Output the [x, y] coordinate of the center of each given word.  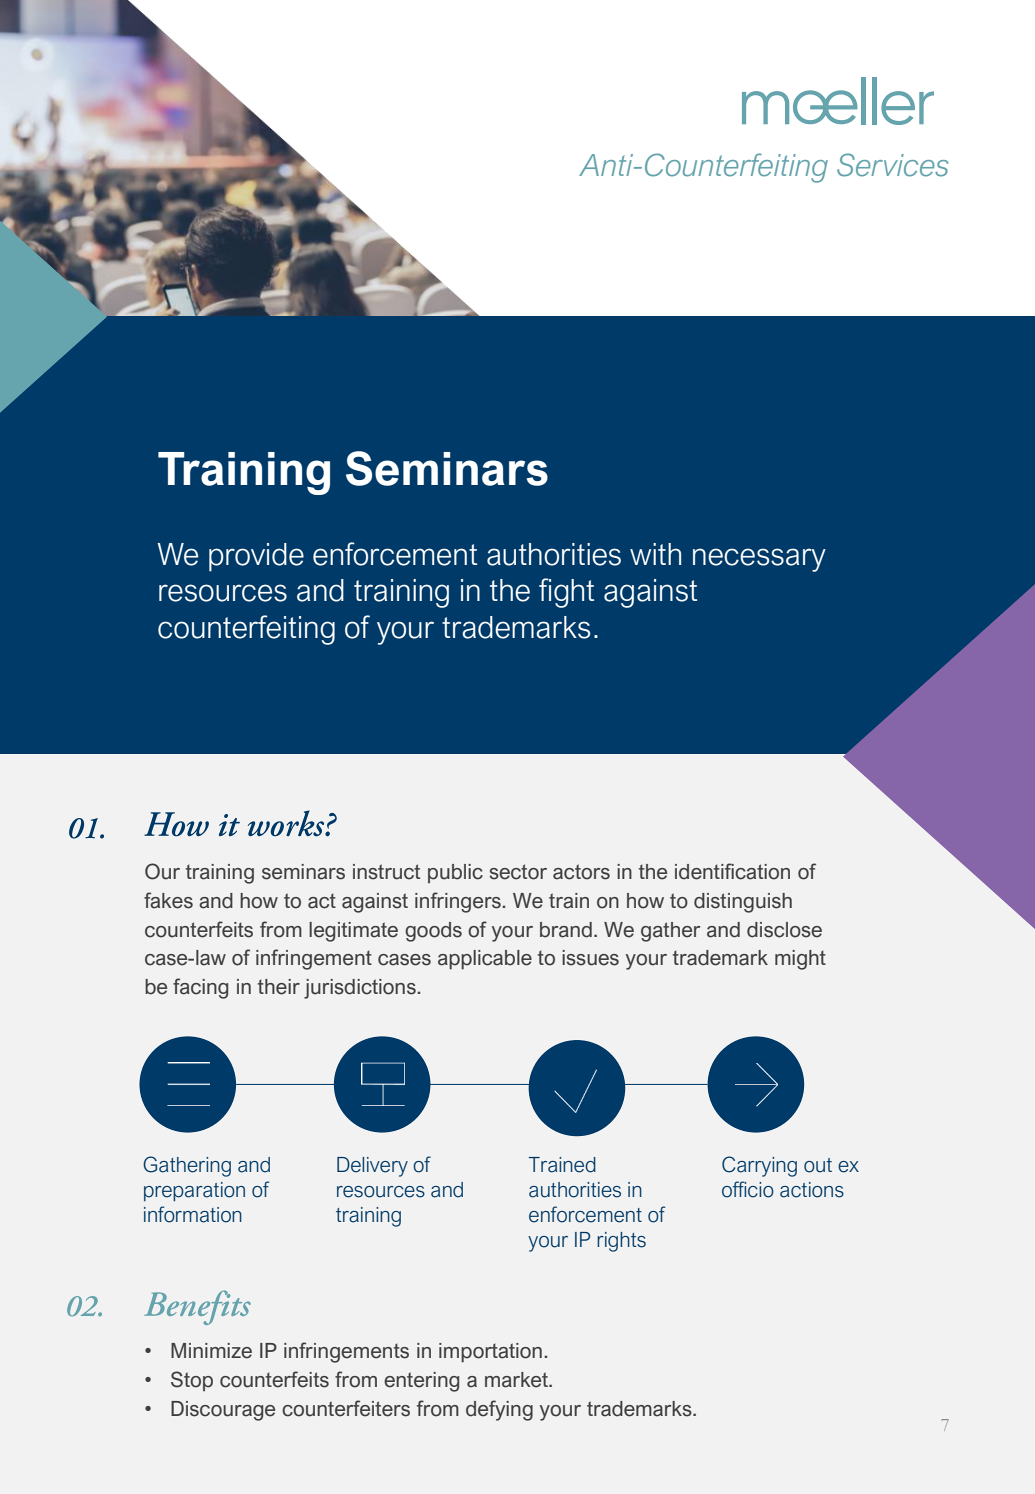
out [818, 1165]
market [517, 1380]
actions [812, 1190]
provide [256, 557]
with [655, 554]
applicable [485, 960]
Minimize [211, 1351]
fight [566, 593]
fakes [168, 900]
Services [892, 165]
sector [518, 872]
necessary [759, 560]
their [279, 987]
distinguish [743, 903]
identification [732, 871]
